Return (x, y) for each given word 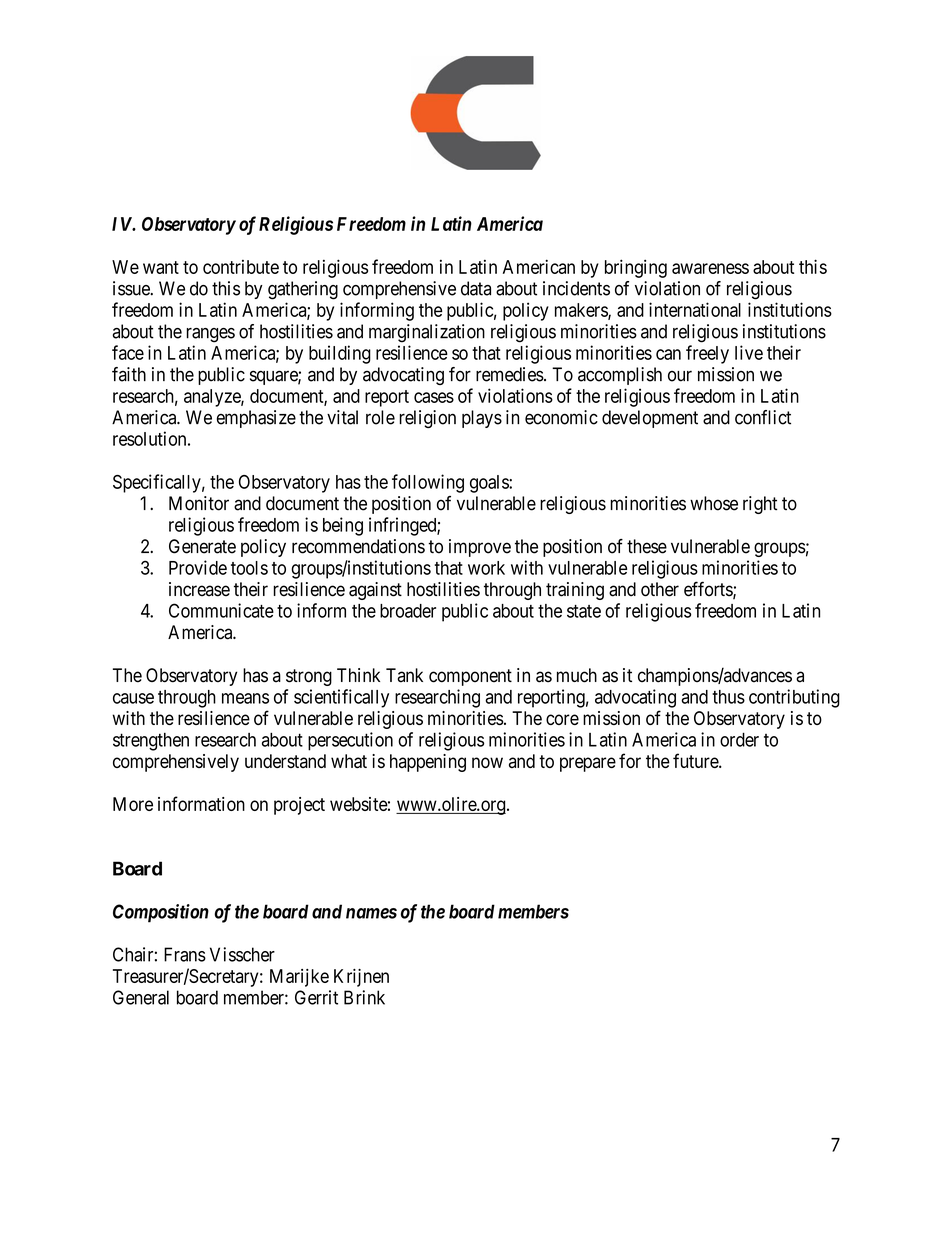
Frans (185, 954)
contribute (241, 267)
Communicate (221, 610)
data (476, 288)
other (660, 589)
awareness (710, 268)
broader (408, 611)
